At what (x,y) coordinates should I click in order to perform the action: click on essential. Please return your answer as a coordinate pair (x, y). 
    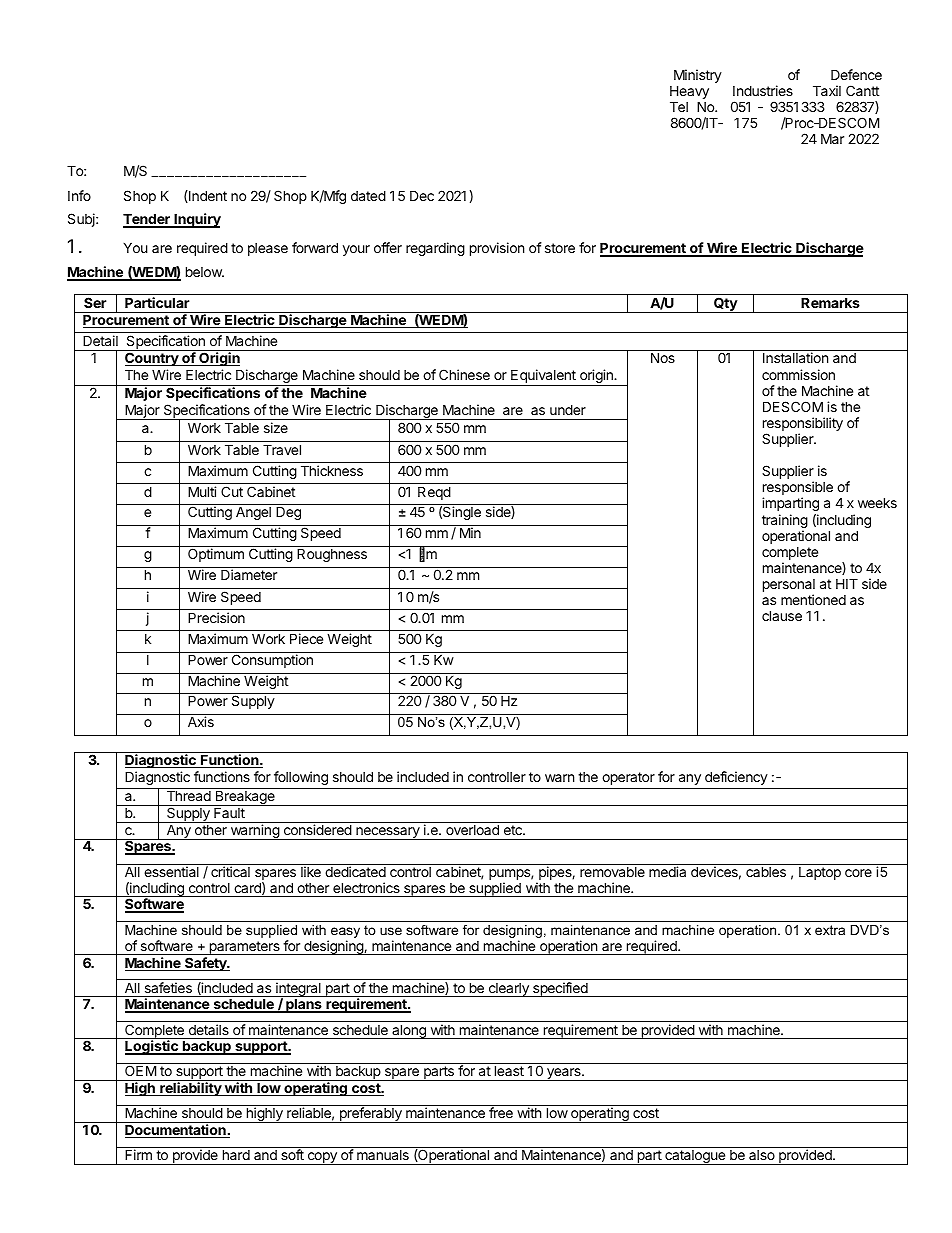
    Looking at the image, I should click on (171, 871).
